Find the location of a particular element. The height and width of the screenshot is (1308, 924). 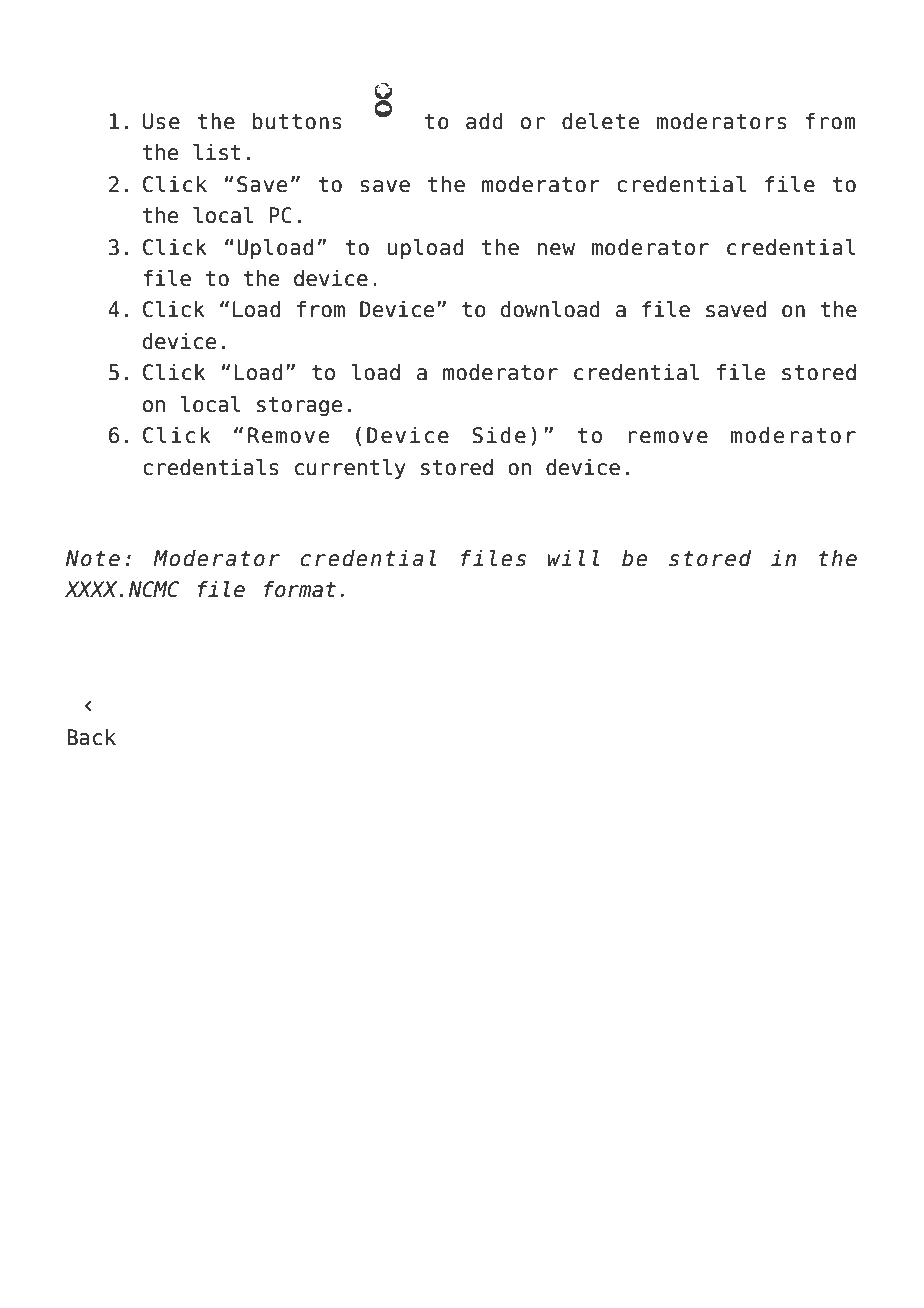

Side is located at coordinates (499, 435).
